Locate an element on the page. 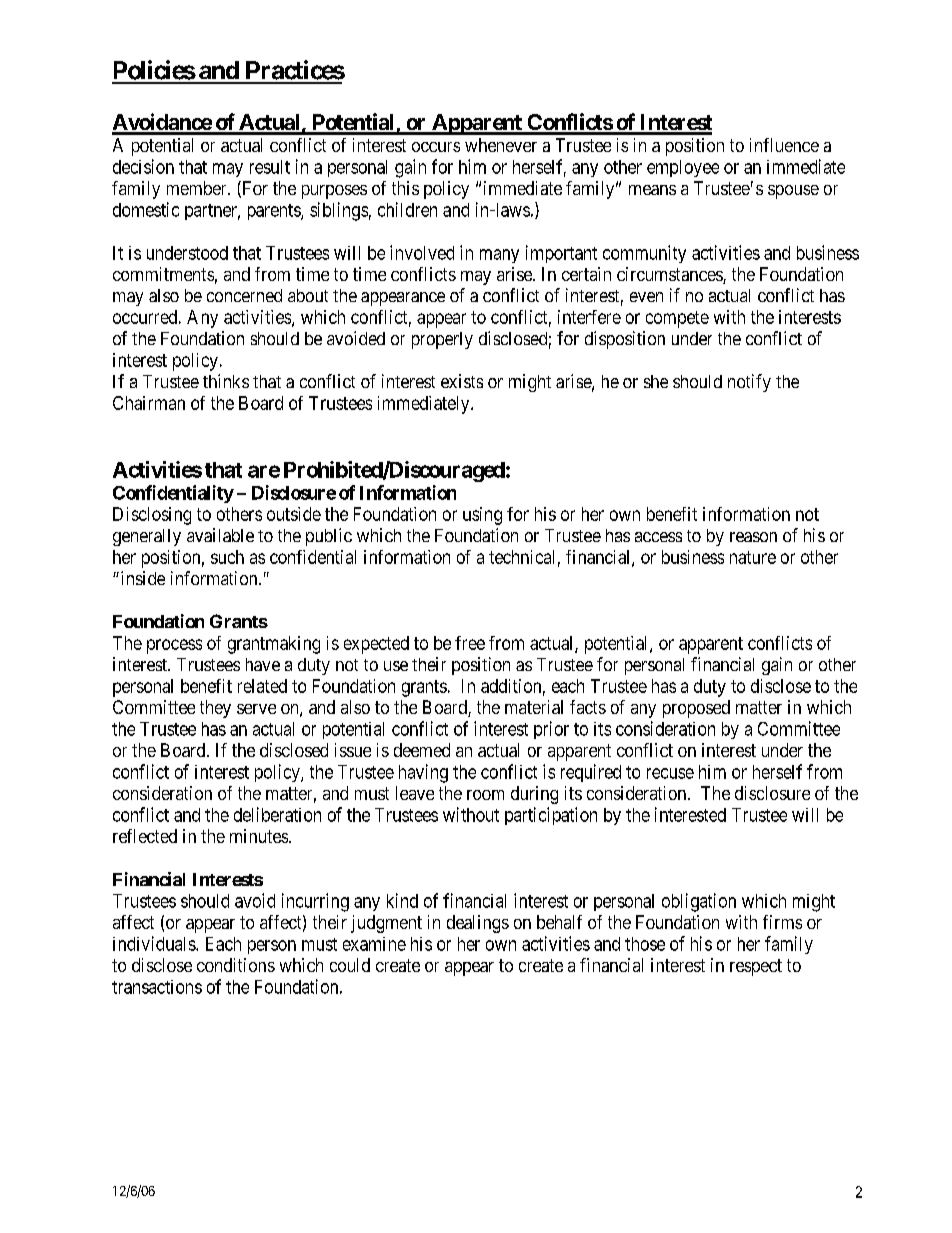 This document has height=1233, width=952. notify is located at coordinates (749, 383).
